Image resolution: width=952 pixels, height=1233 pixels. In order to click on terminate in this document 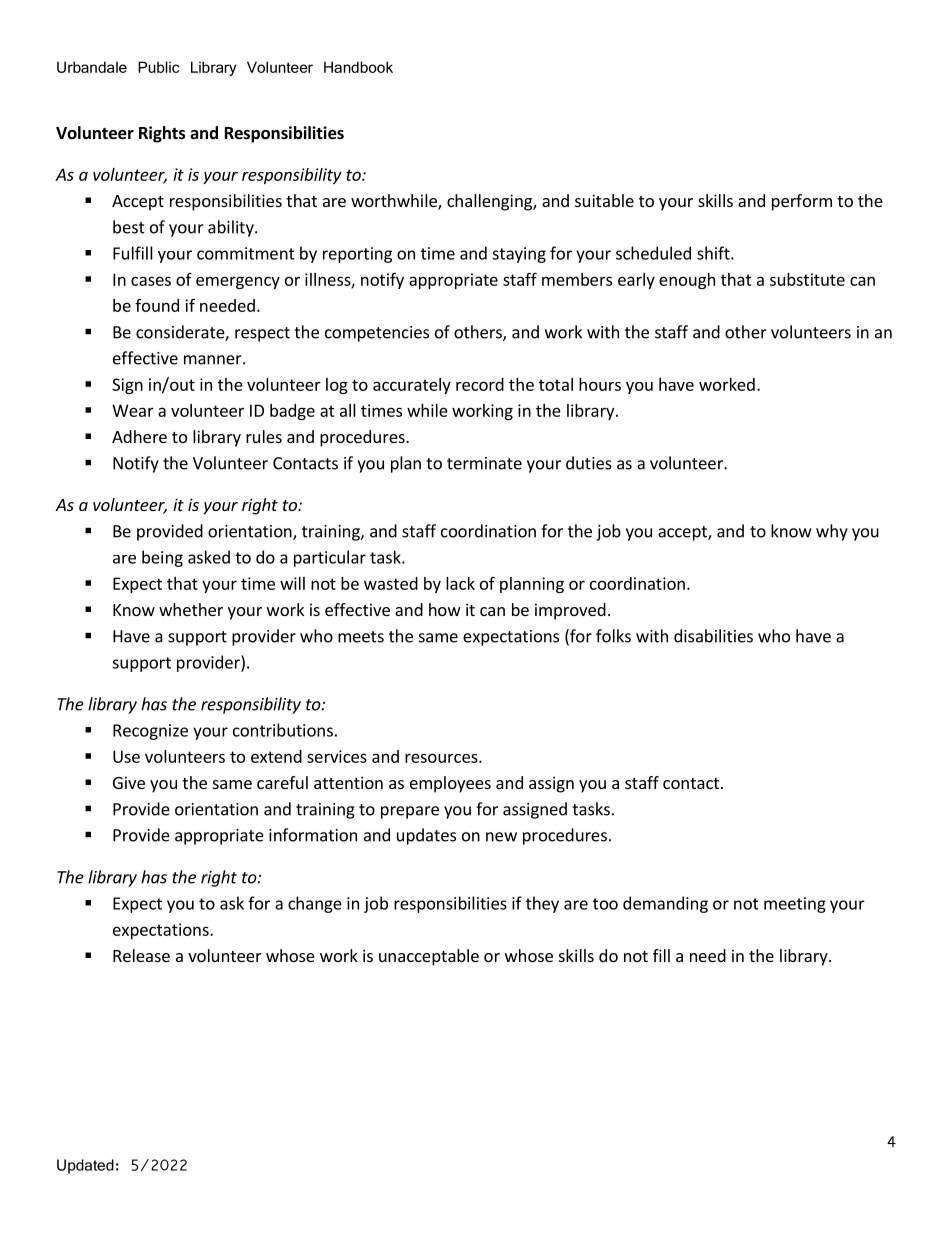, I will do `click(484, 463)`.
